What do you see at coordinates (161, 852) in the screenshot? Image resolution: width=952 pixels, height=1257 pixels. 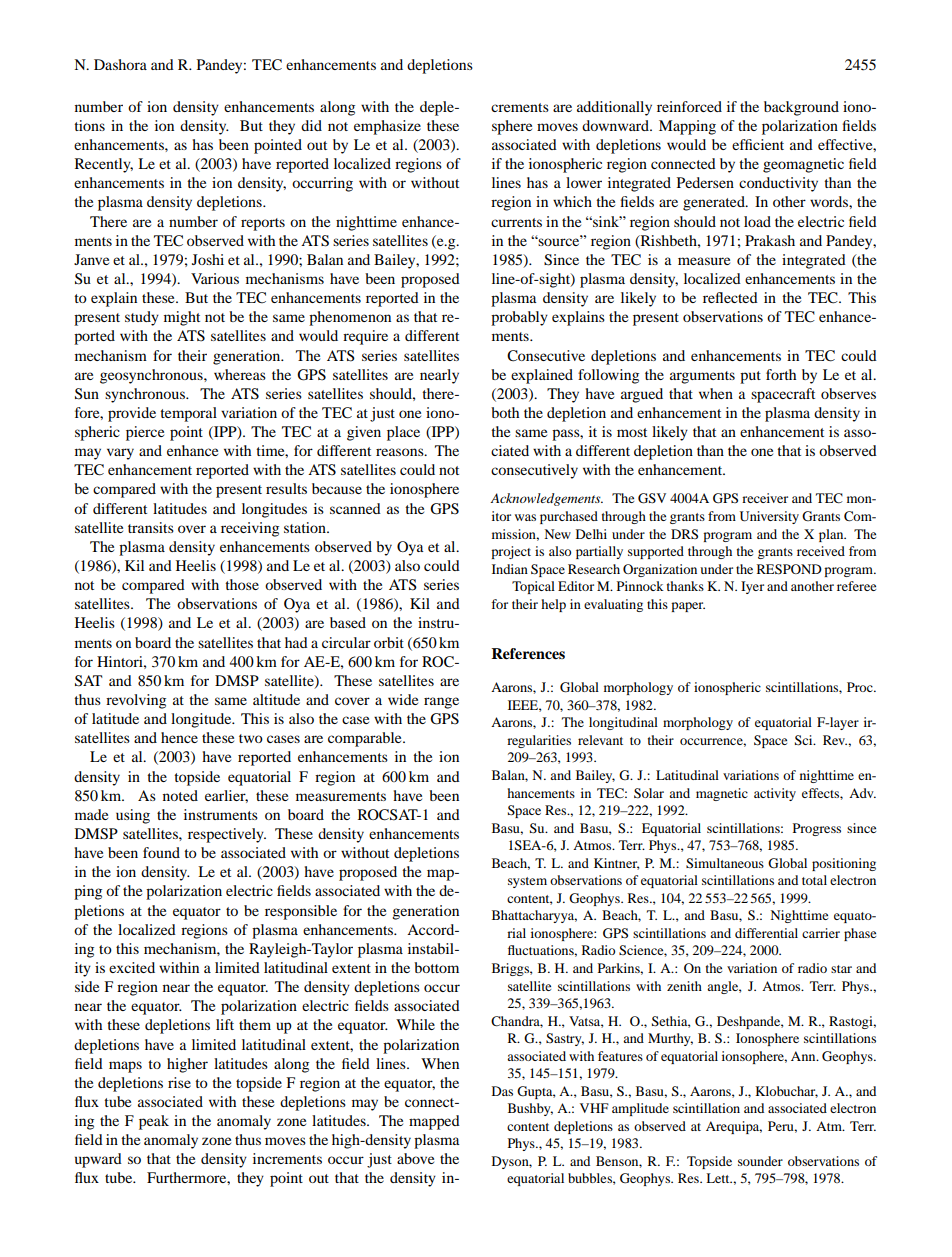 I see `found` at bounding box center [161, 852].
